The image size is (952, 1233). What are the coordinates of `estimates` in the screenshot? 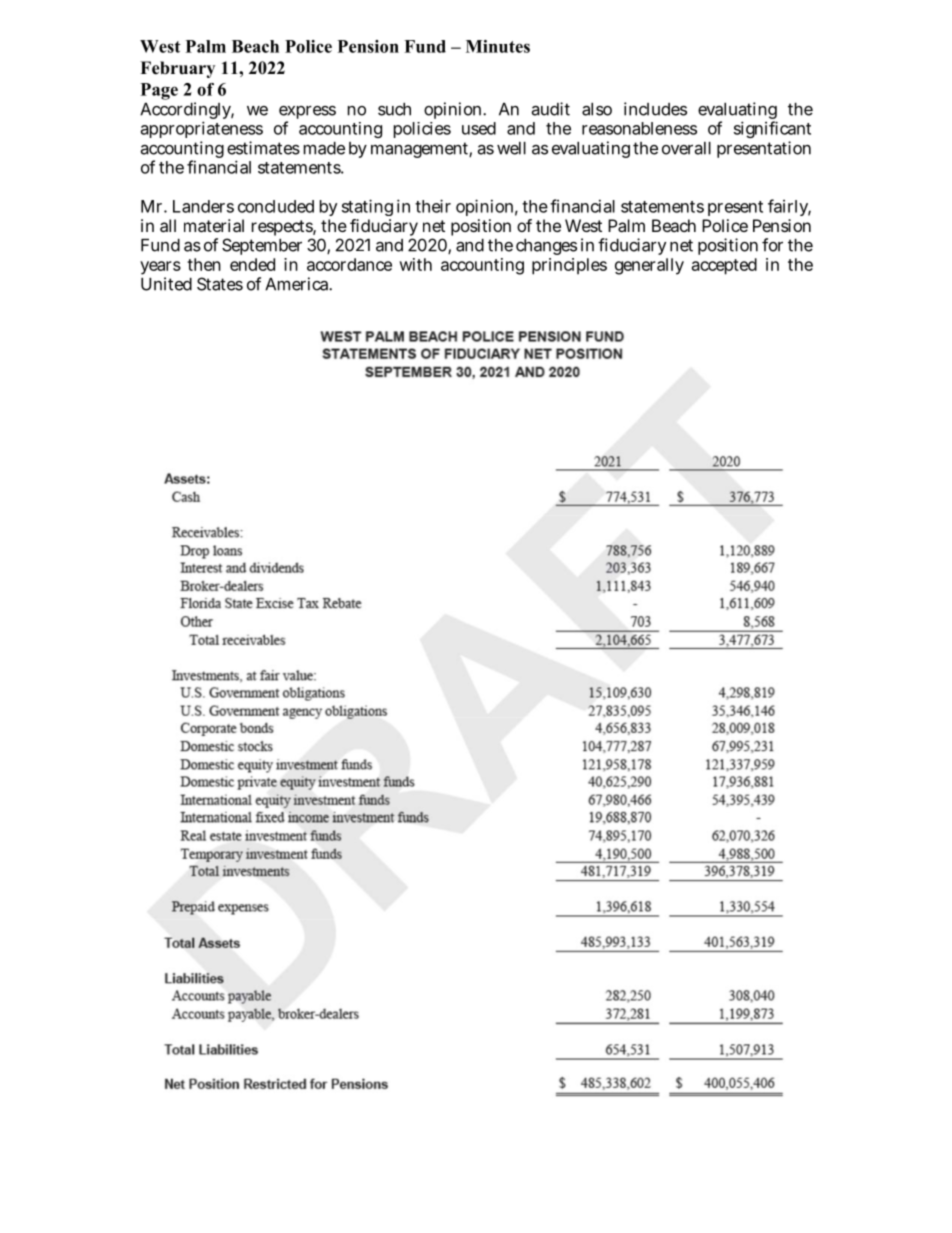 It's located at (263, 148).
